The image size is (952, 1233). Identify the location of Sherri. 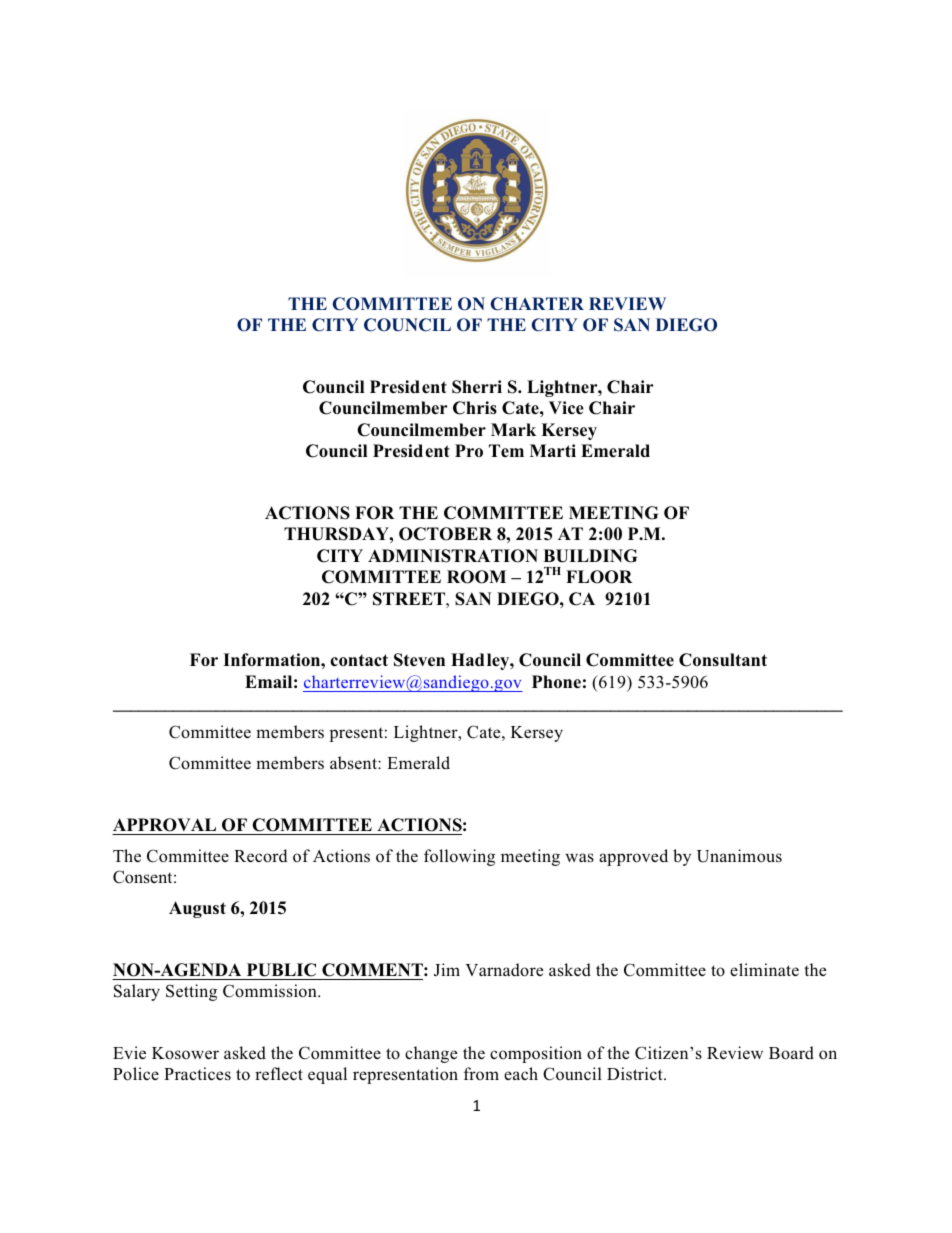
(477, 387).
